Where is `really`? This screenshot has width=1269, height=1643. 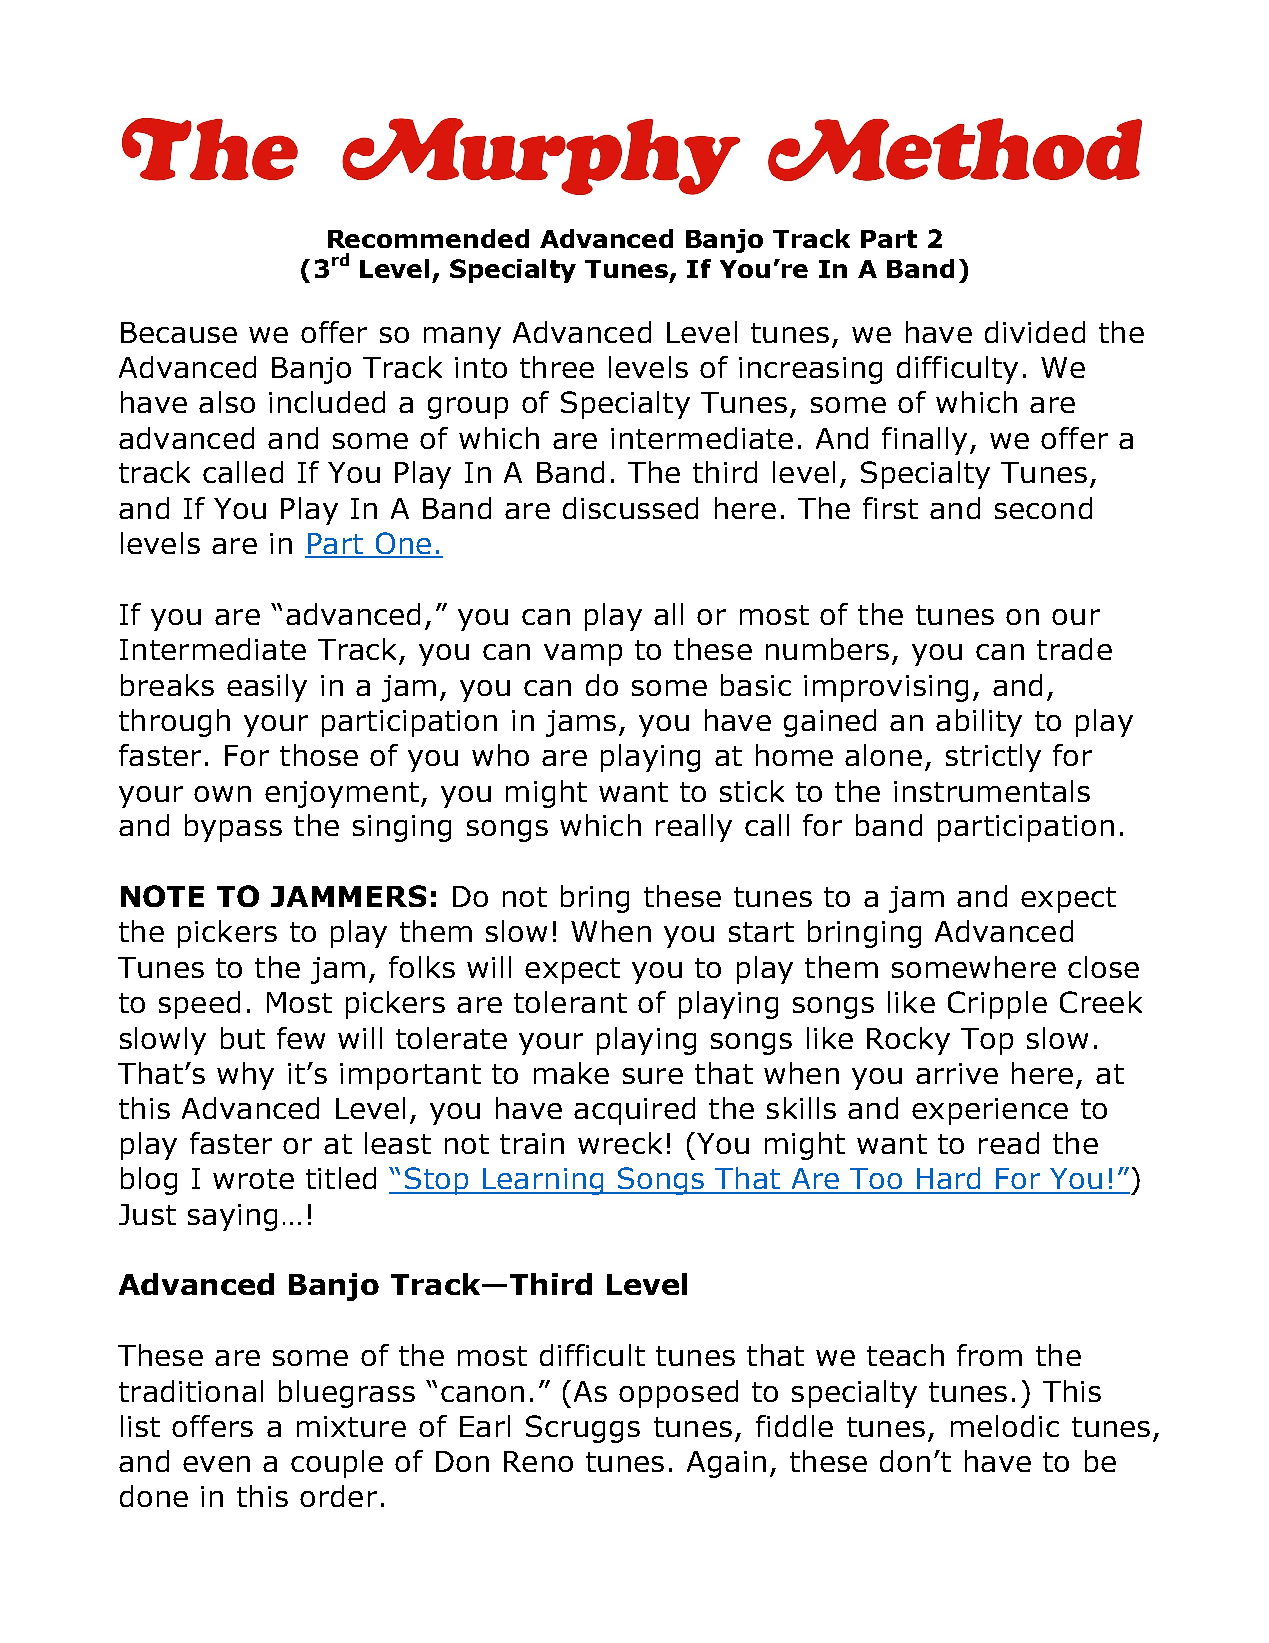
really is located at coordinates (694, 828).
